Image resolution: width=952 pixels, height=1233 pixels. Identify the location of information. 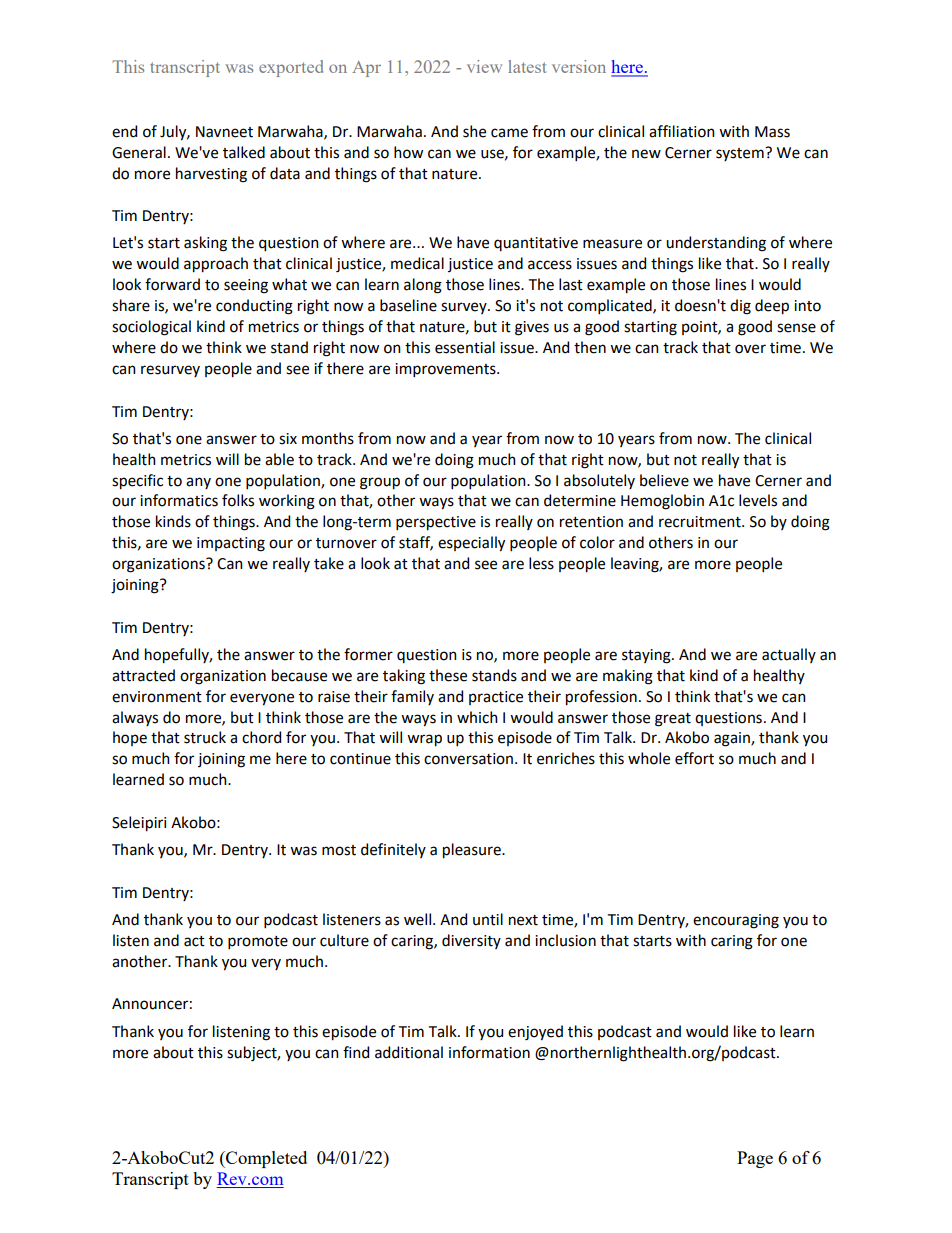
(489, 1052).
